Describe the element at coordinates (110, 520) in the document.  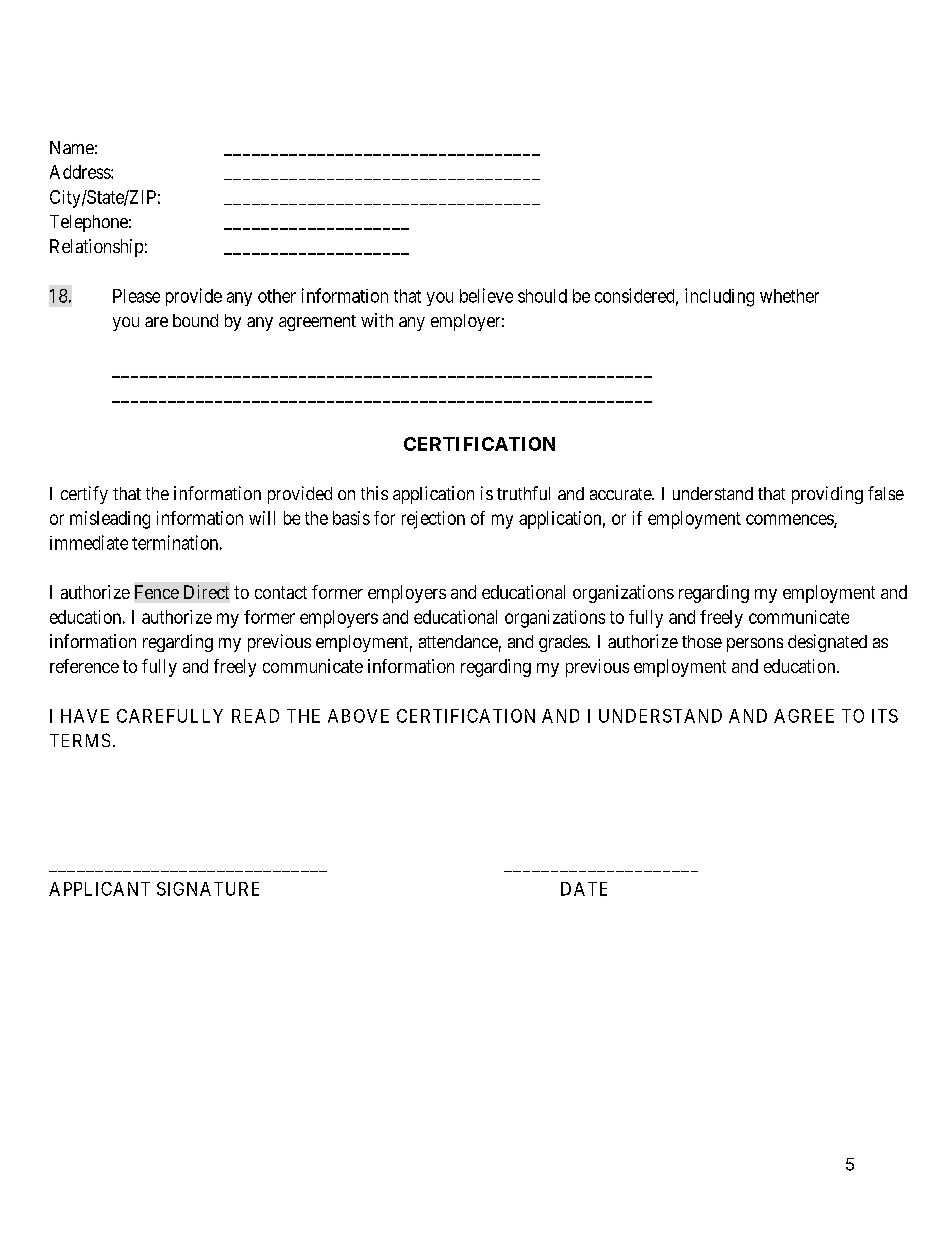
I see `misleading` at that location.
